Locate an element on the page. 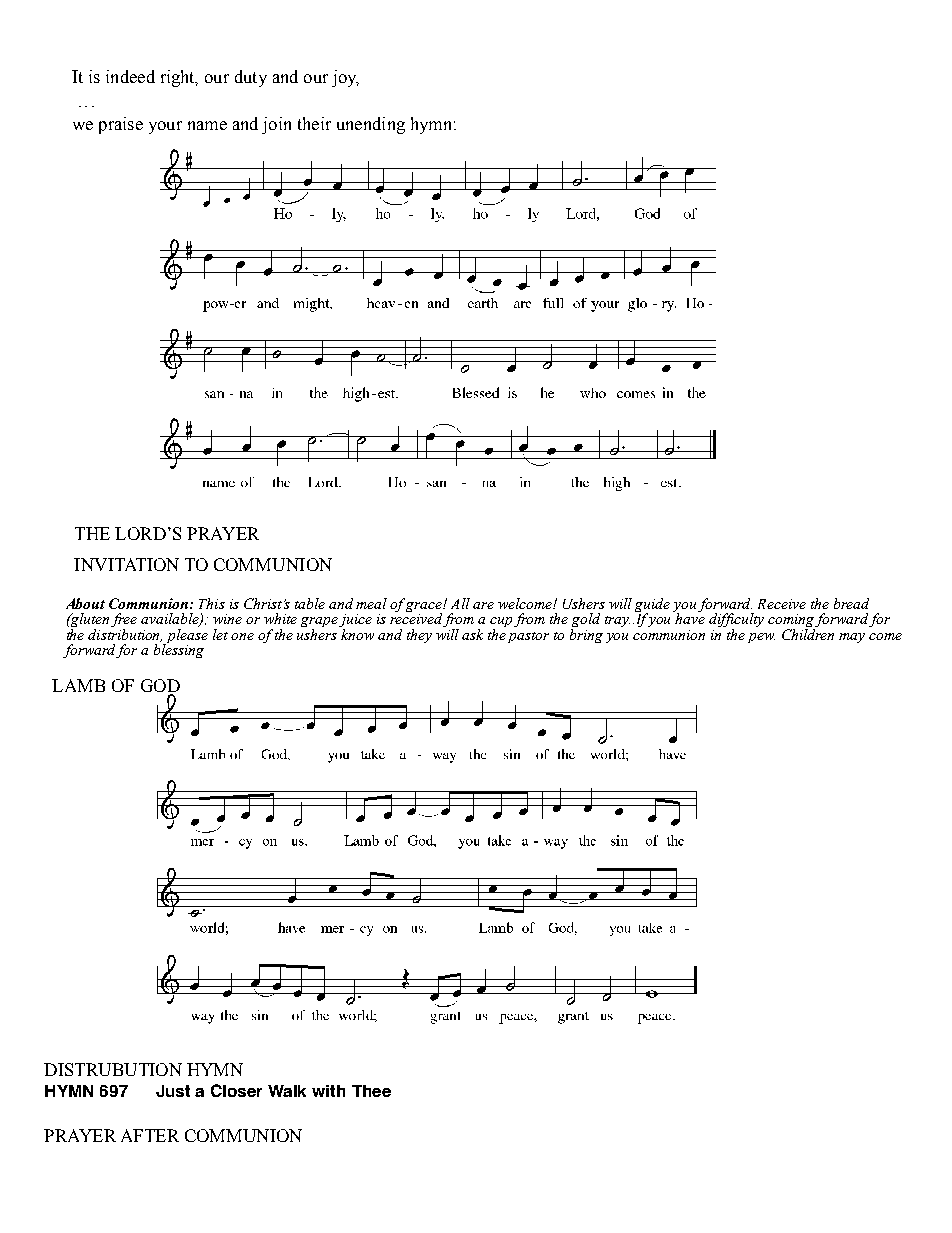  ask is located at coordinates (472, 634).
